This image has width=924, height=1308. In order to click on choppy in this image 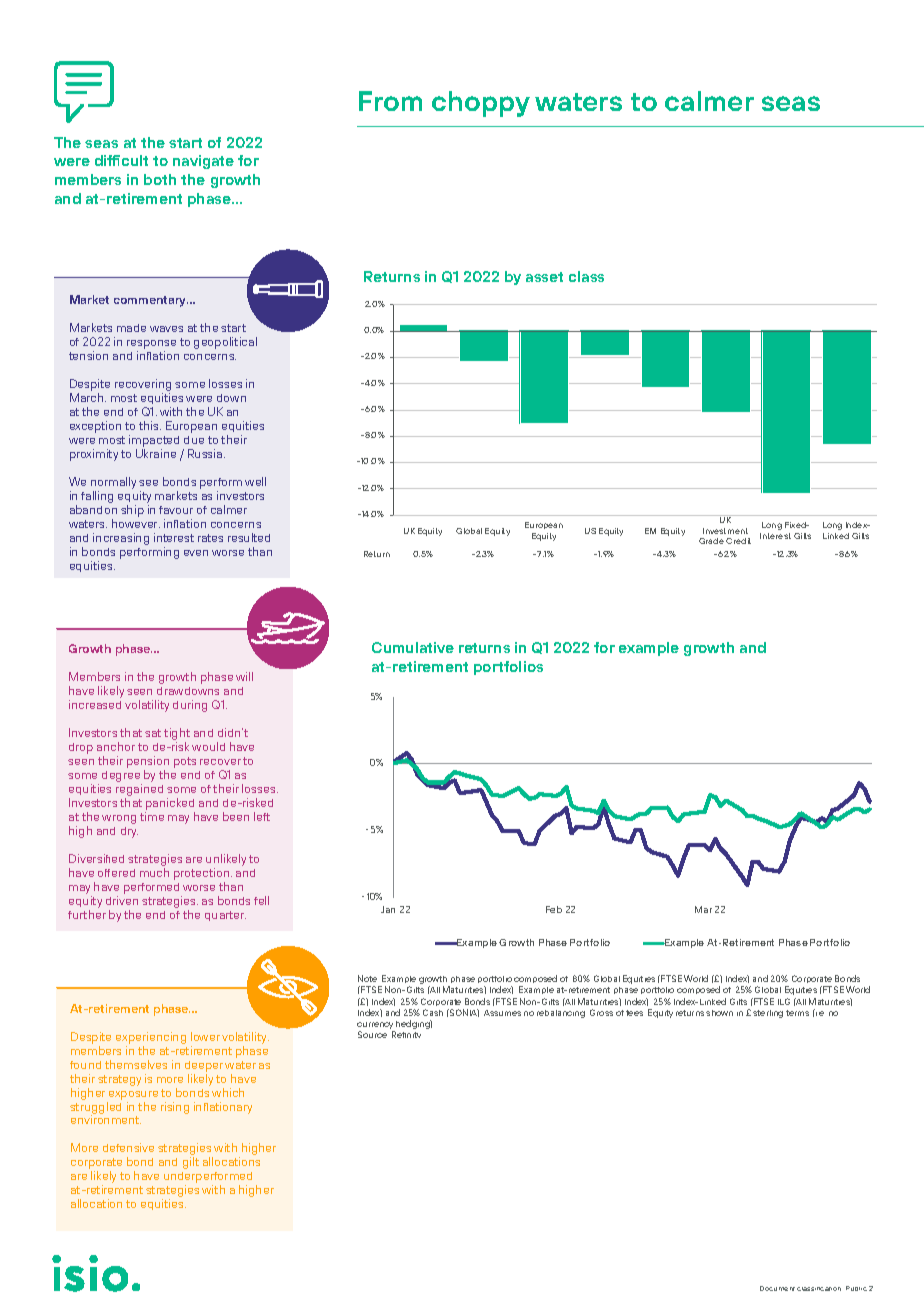, I will do `click(481, 104)`.
